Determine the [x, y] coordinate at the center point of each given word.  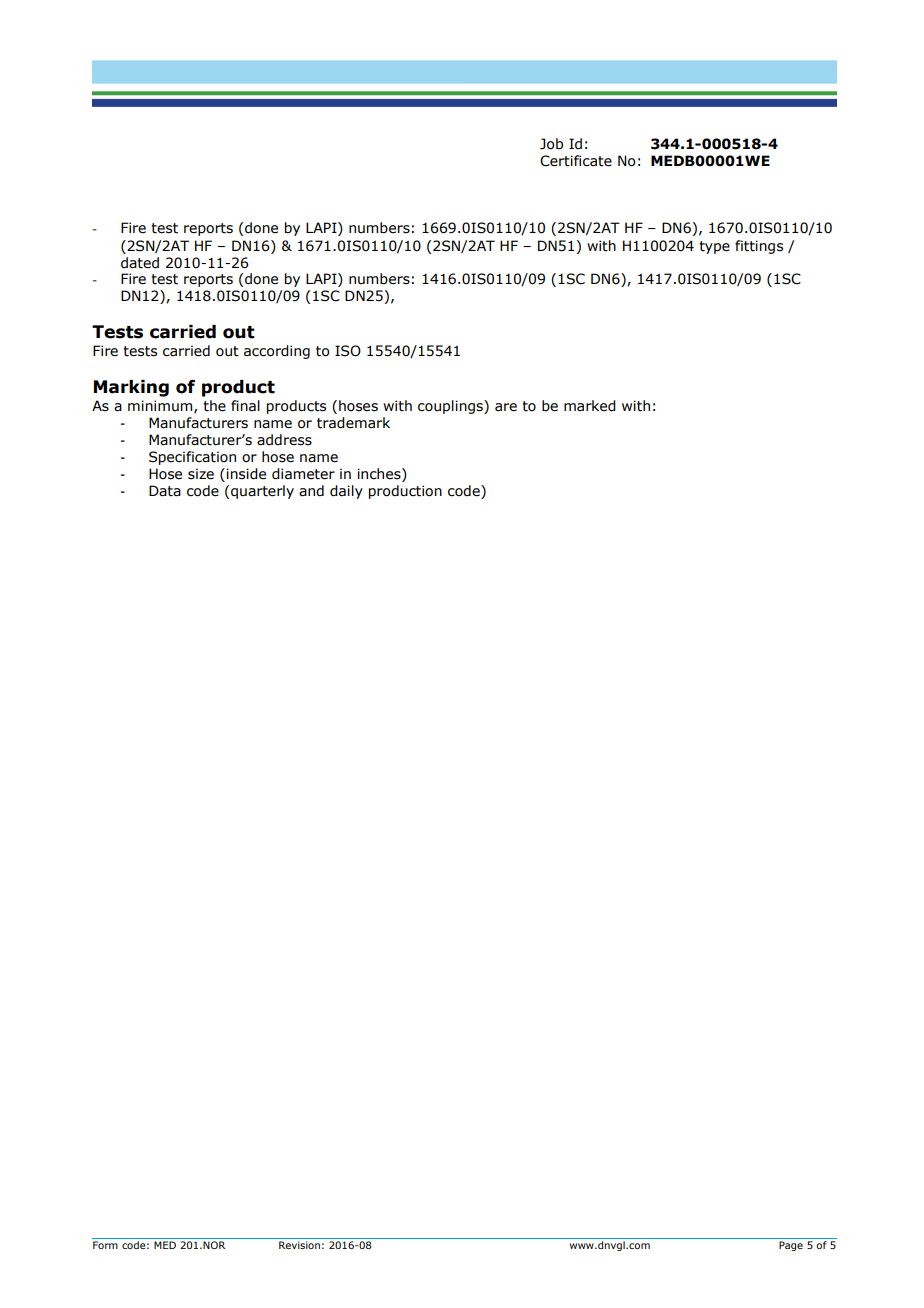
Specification [192, 458]
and [311, 491]
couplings [451, 407]
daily [346, 492]
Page [791, 1246]
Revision [299, 1245]
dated [140, 263]
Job [551, 144]
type [714, 247]
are [506, 407]
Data [165, 491]
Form [105, 1245]
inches [380, 475]
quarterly [262, 492]
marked [590, 406]
